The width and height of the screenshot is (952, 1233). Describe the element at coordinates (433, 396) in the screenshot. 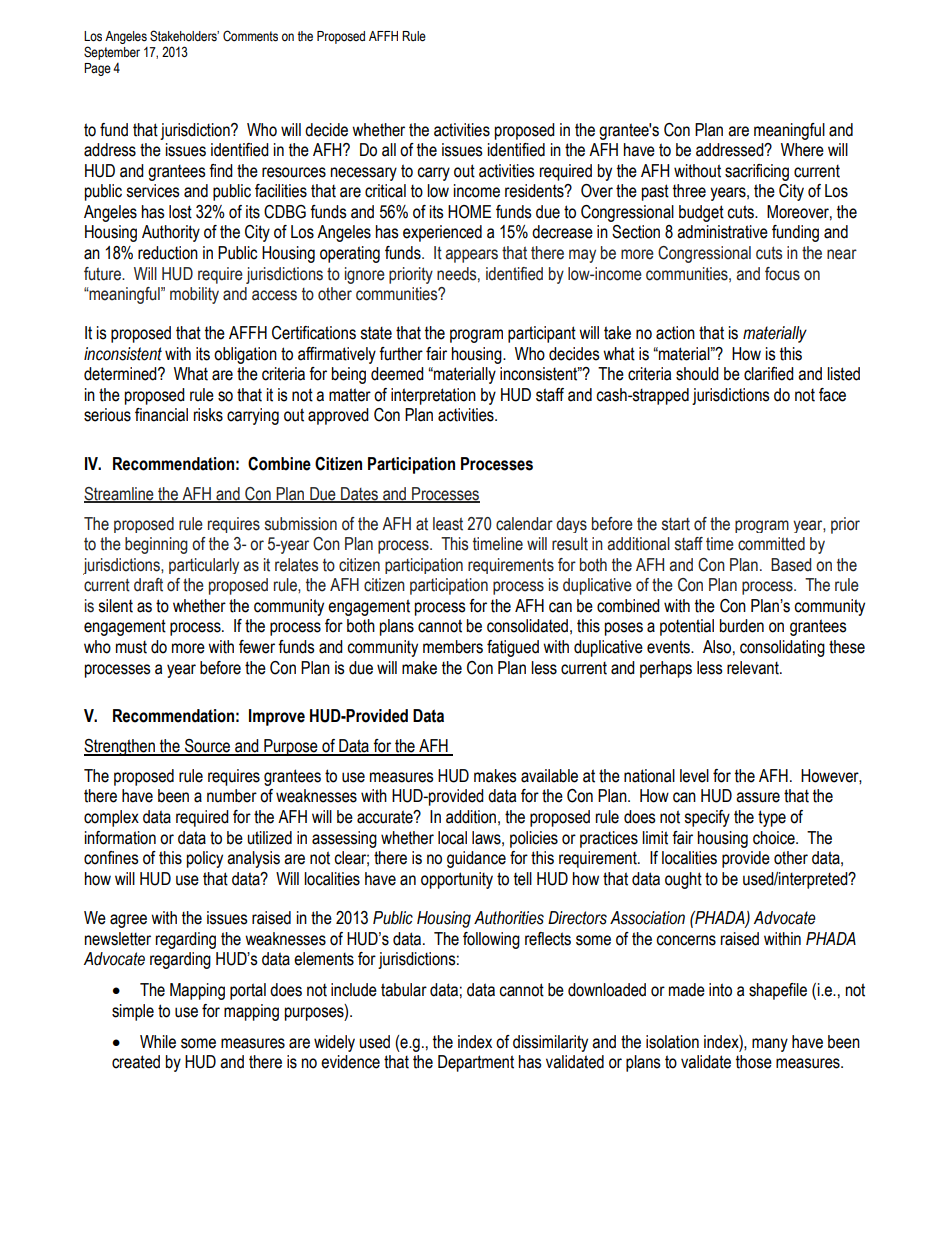

I see `interpretation` at that location.
